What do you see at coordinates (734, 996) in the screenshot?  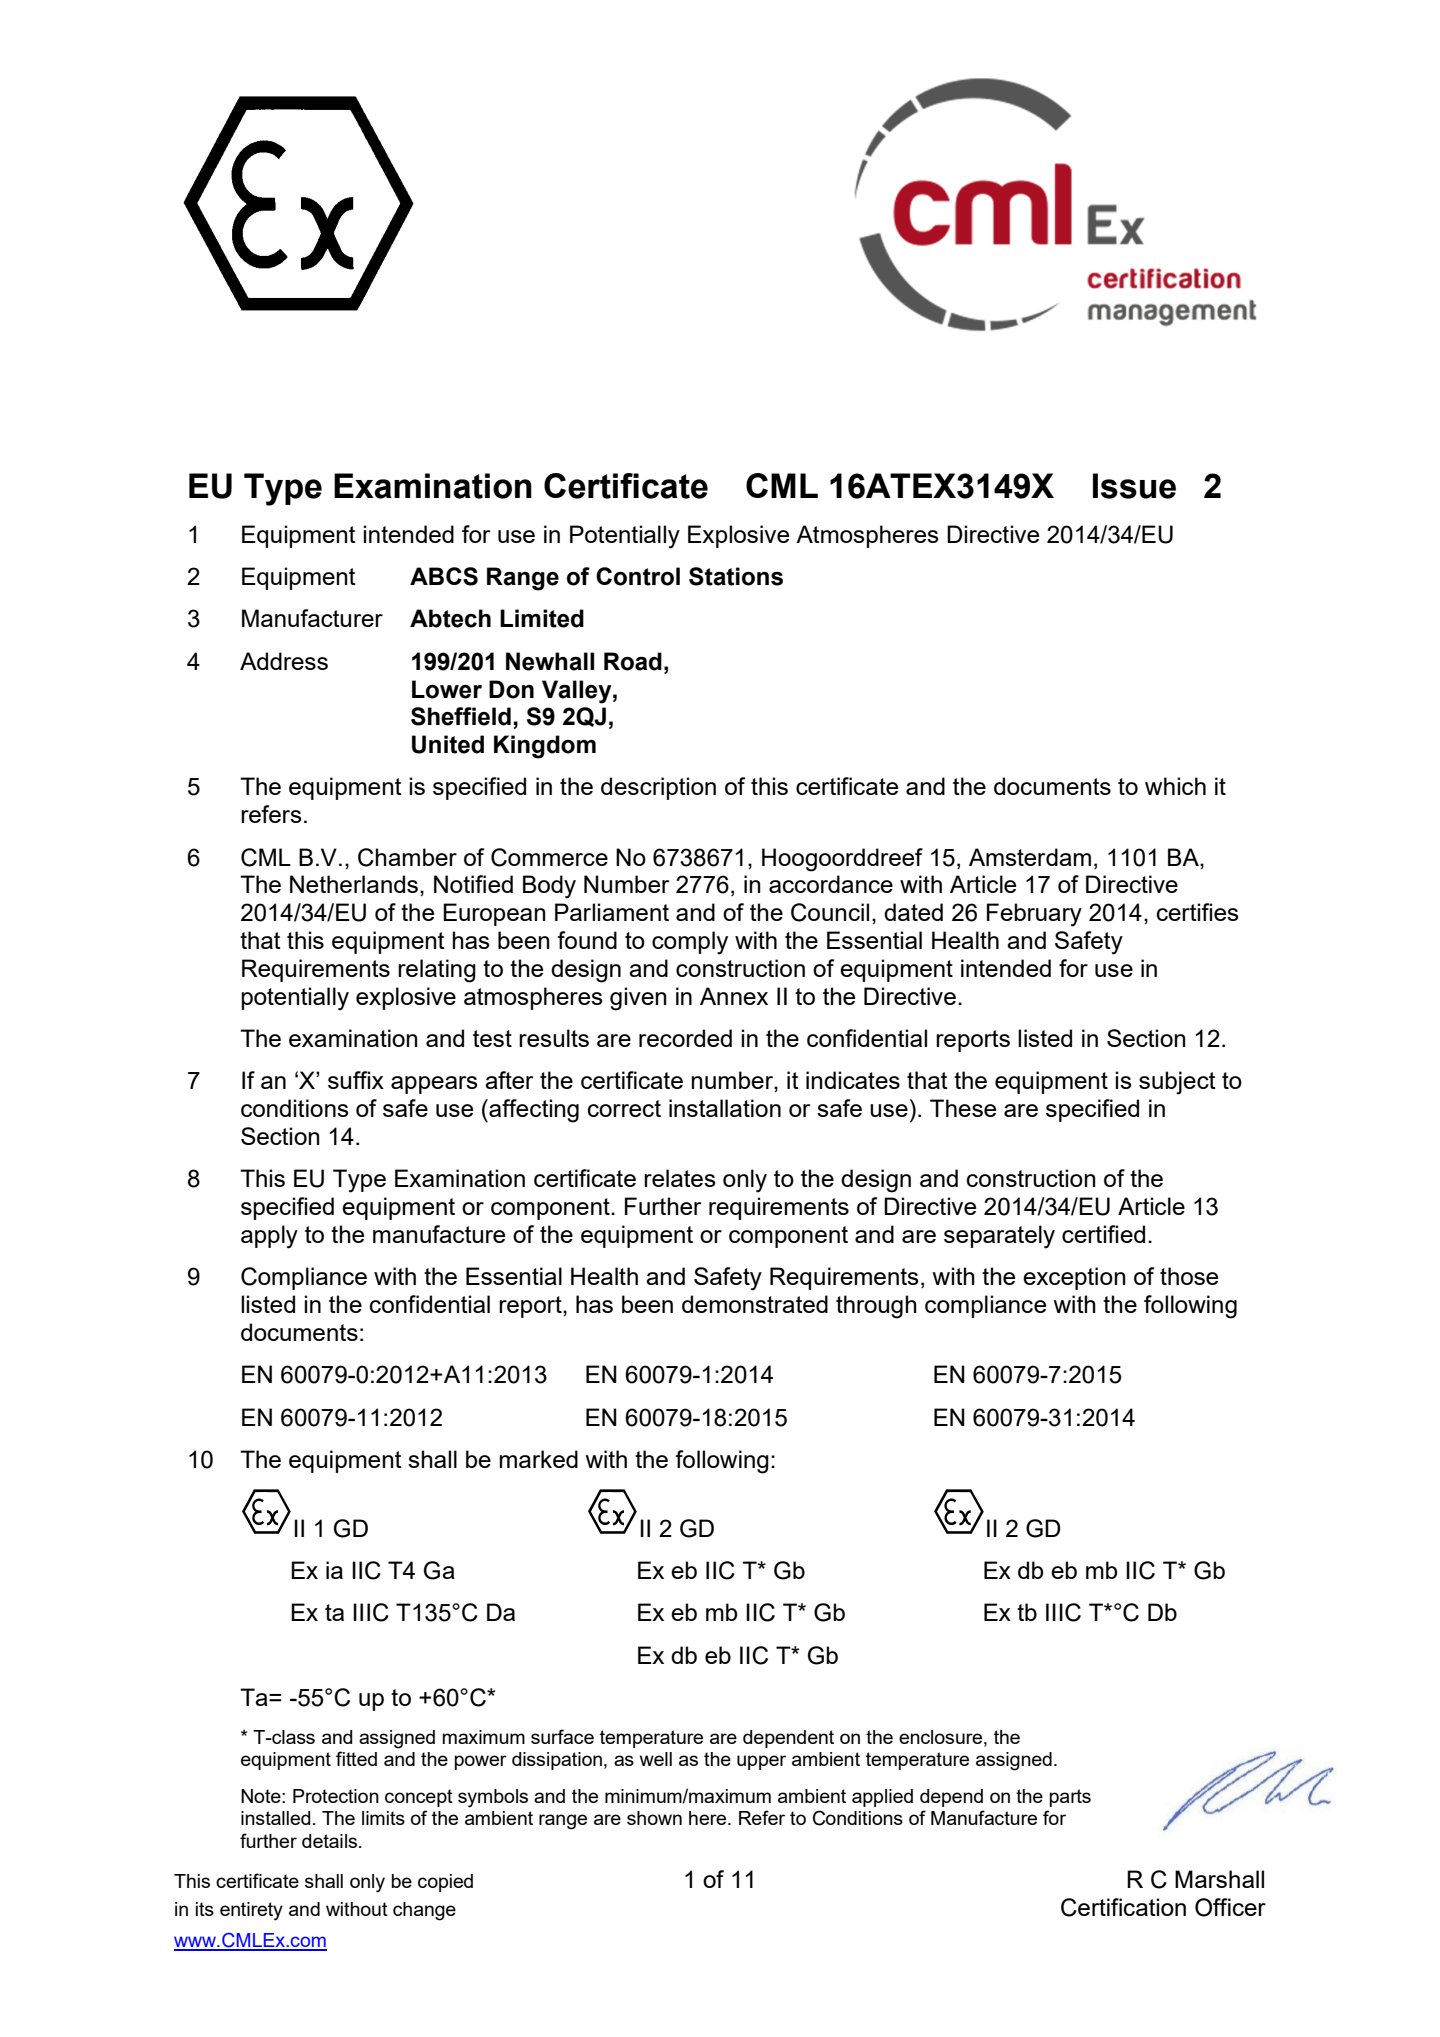 I see `Annex` at bounding box center [734, 996].
